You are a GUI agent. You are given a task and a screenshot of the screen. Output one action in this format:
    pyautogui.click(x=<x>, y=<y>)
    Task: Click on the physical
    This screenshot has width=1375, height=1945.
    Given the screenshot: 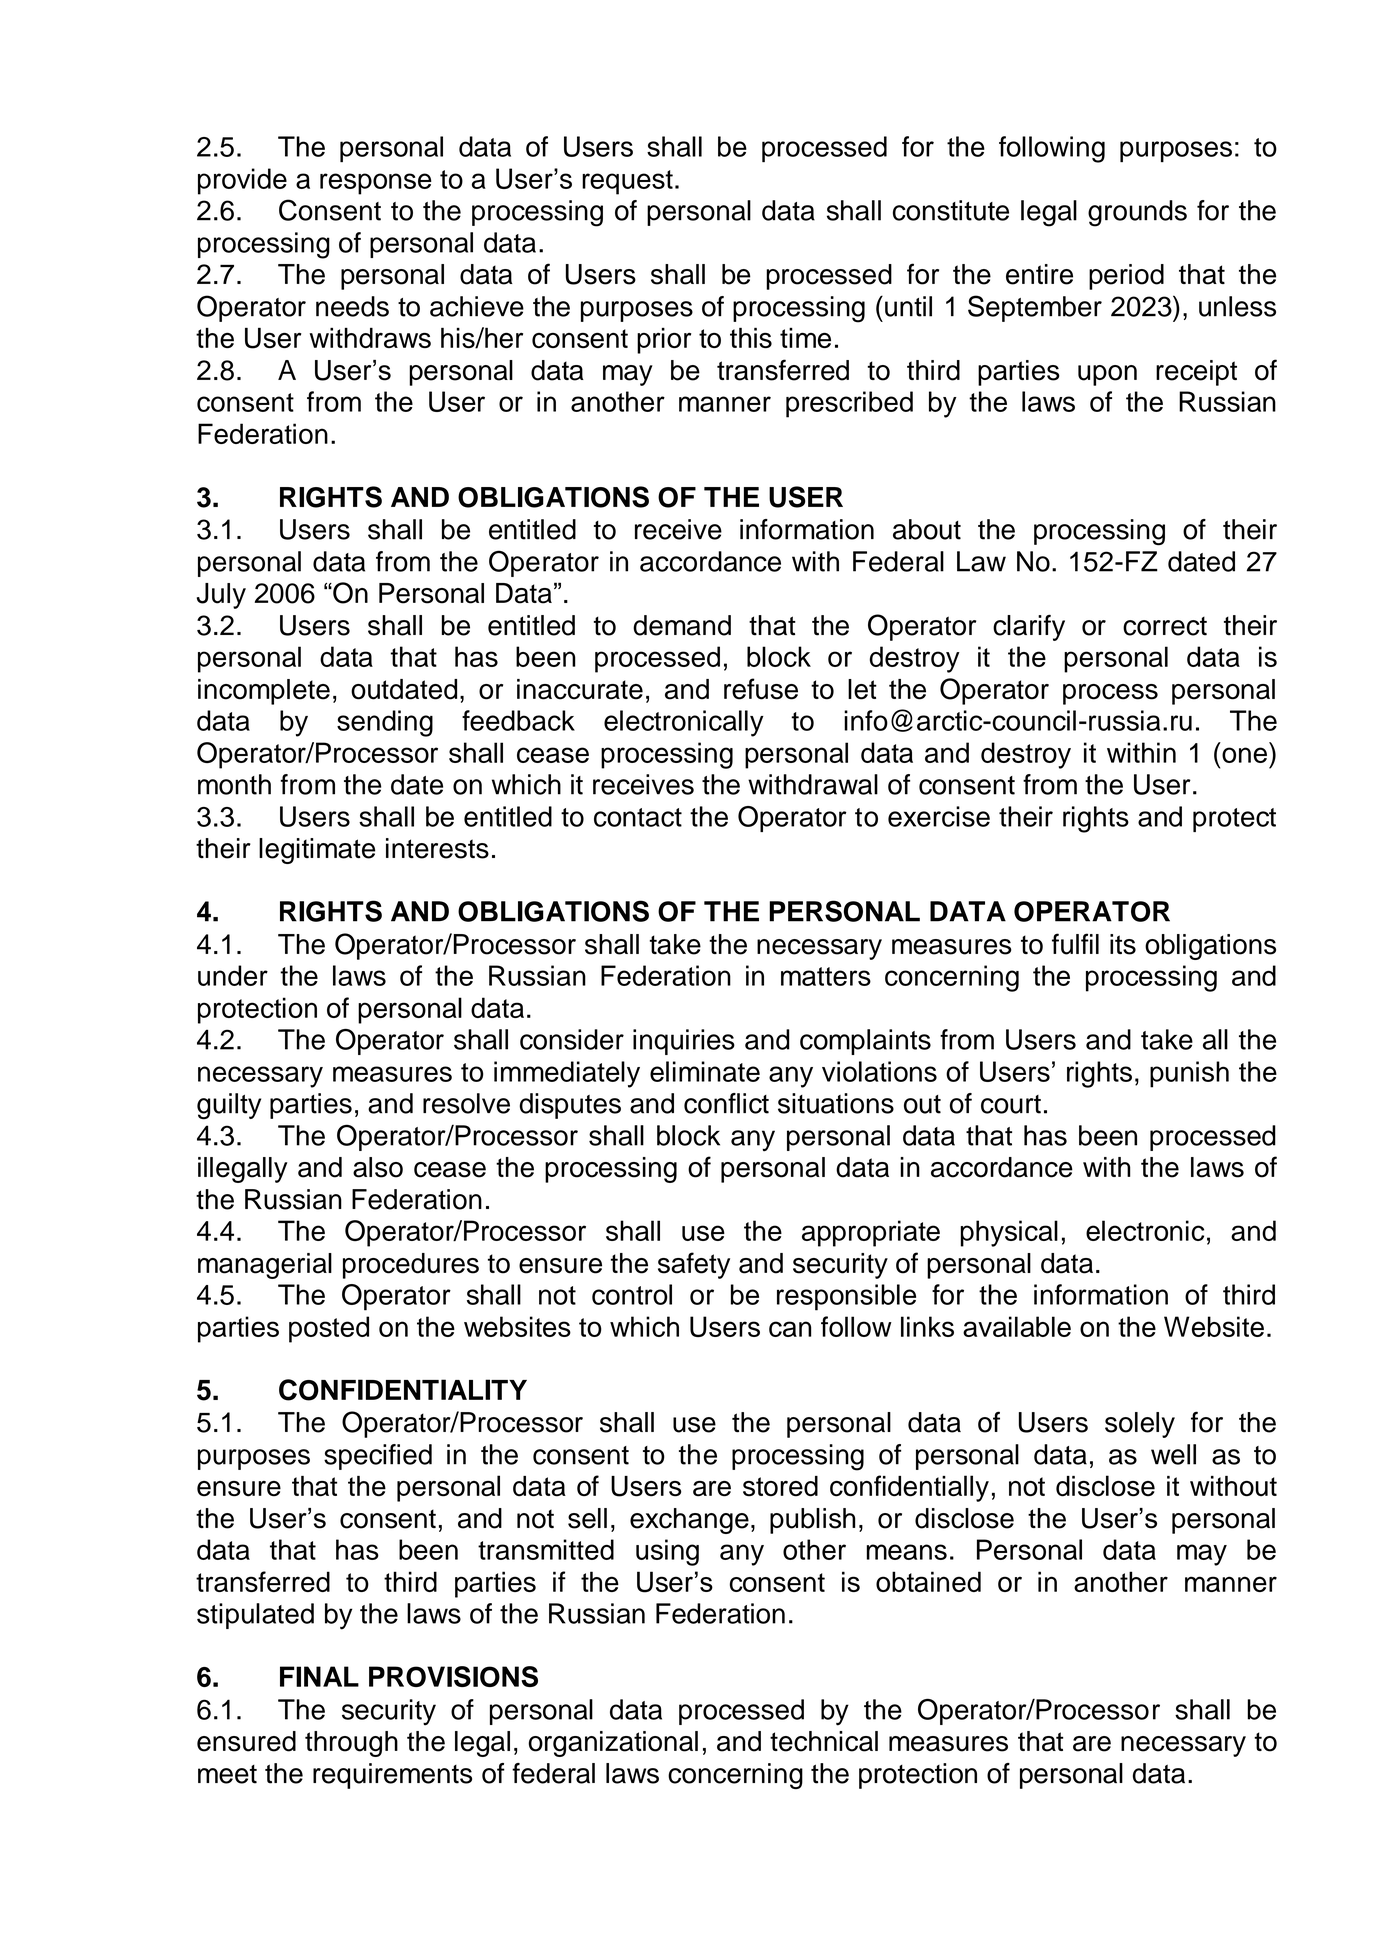 What is the action you would take?
    pyautogui.click(x=1009, y=1233)
